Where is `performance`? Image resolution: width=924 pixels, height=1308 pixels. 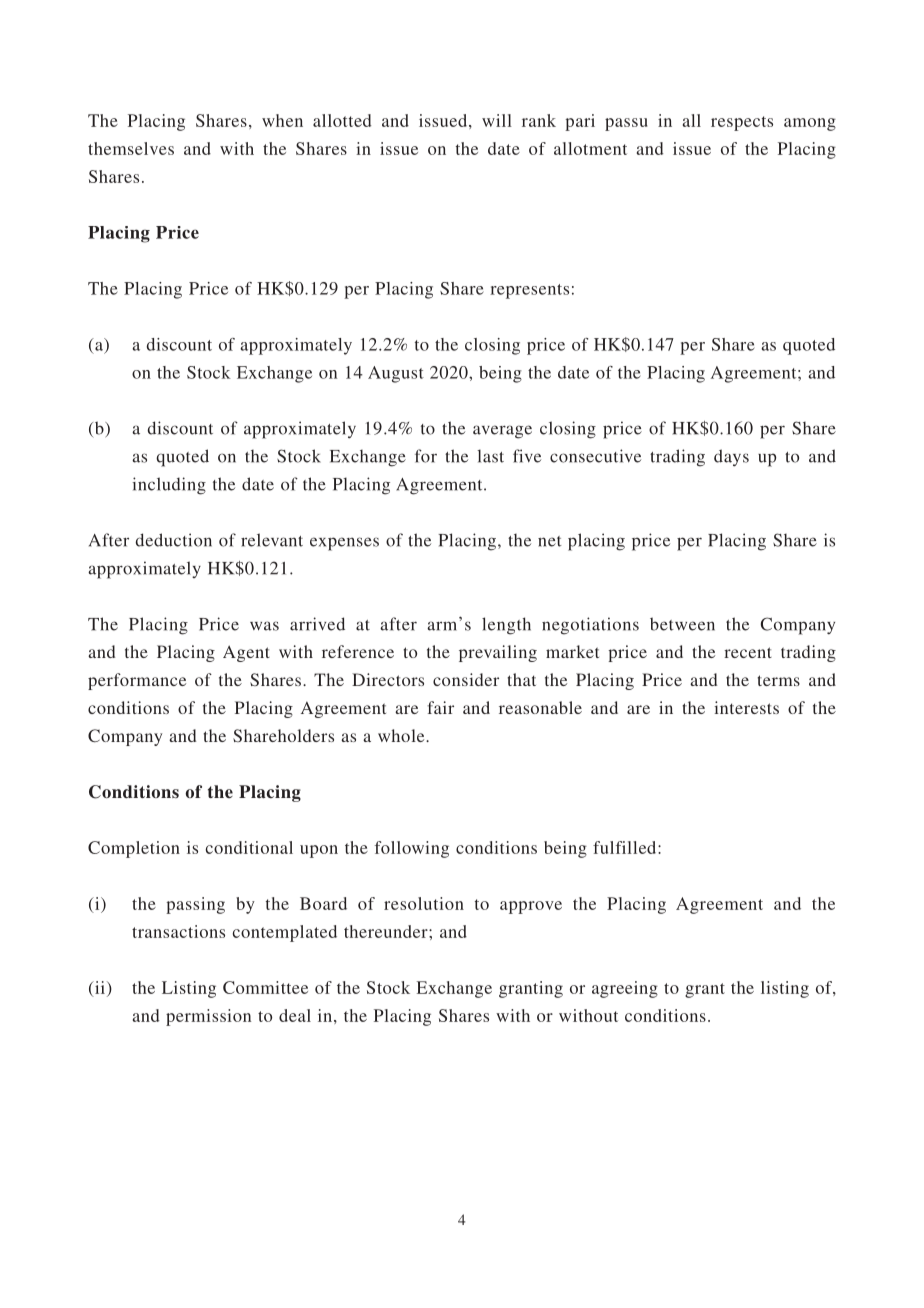
performance is located at coordinates (137, 681).
